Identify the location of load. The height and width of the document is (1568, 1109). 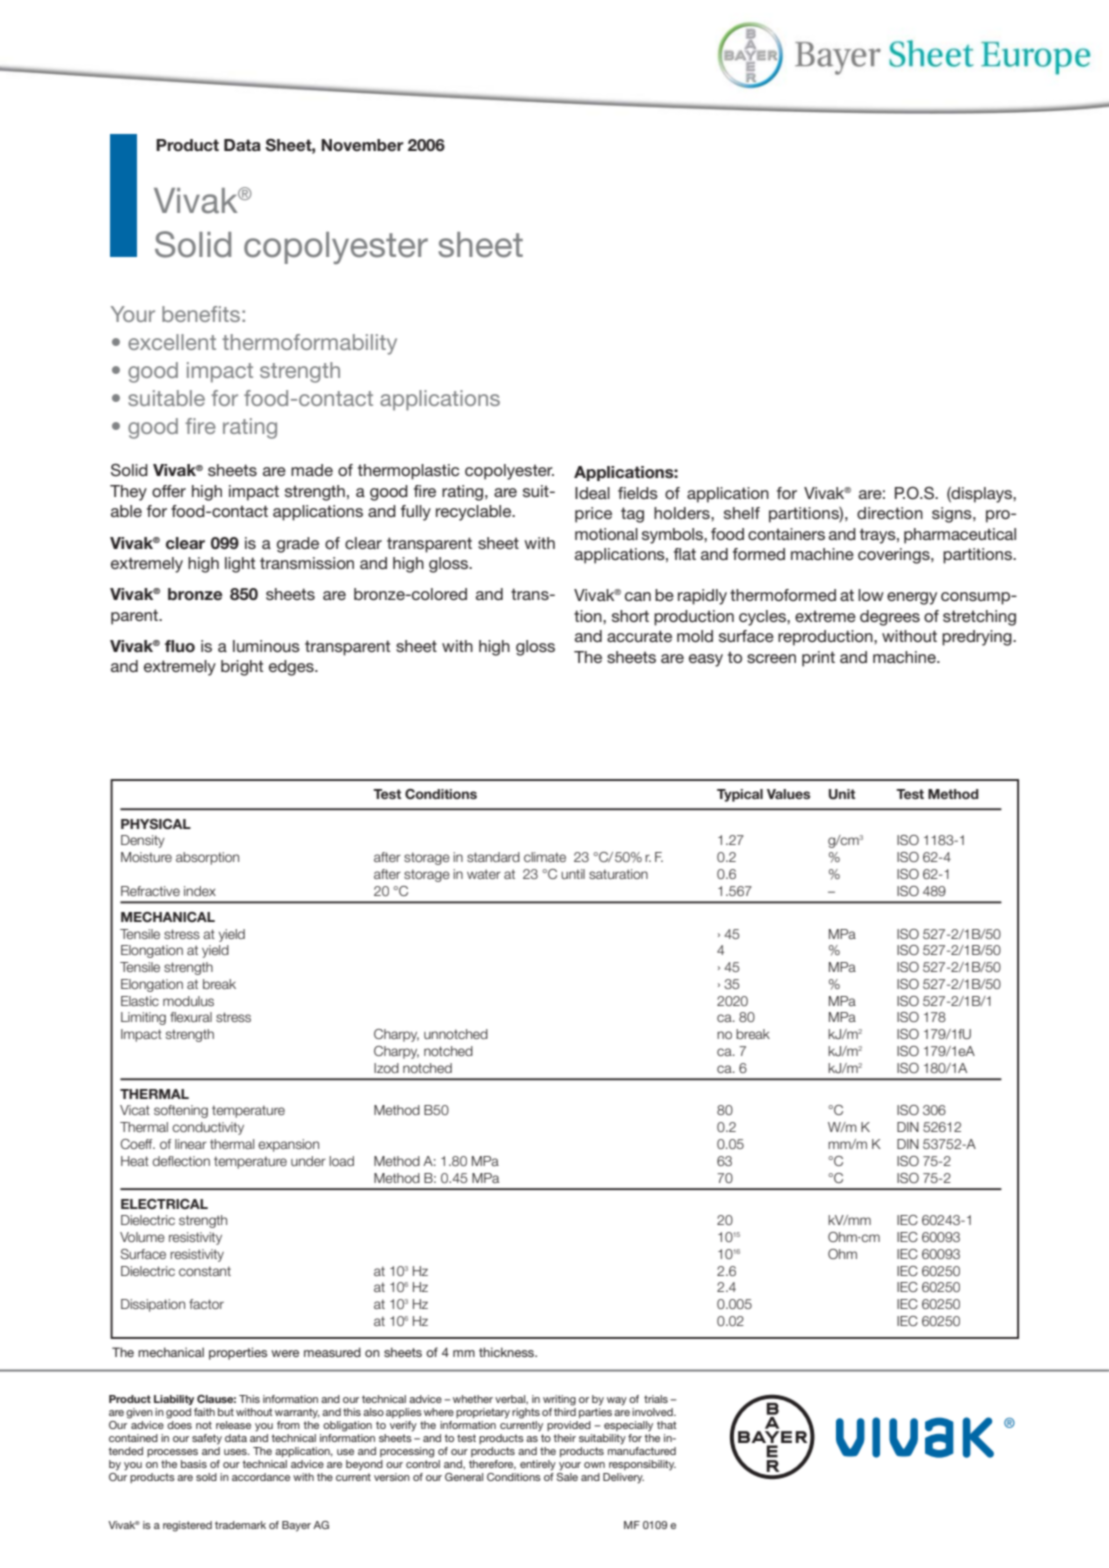
(341, 1161).
